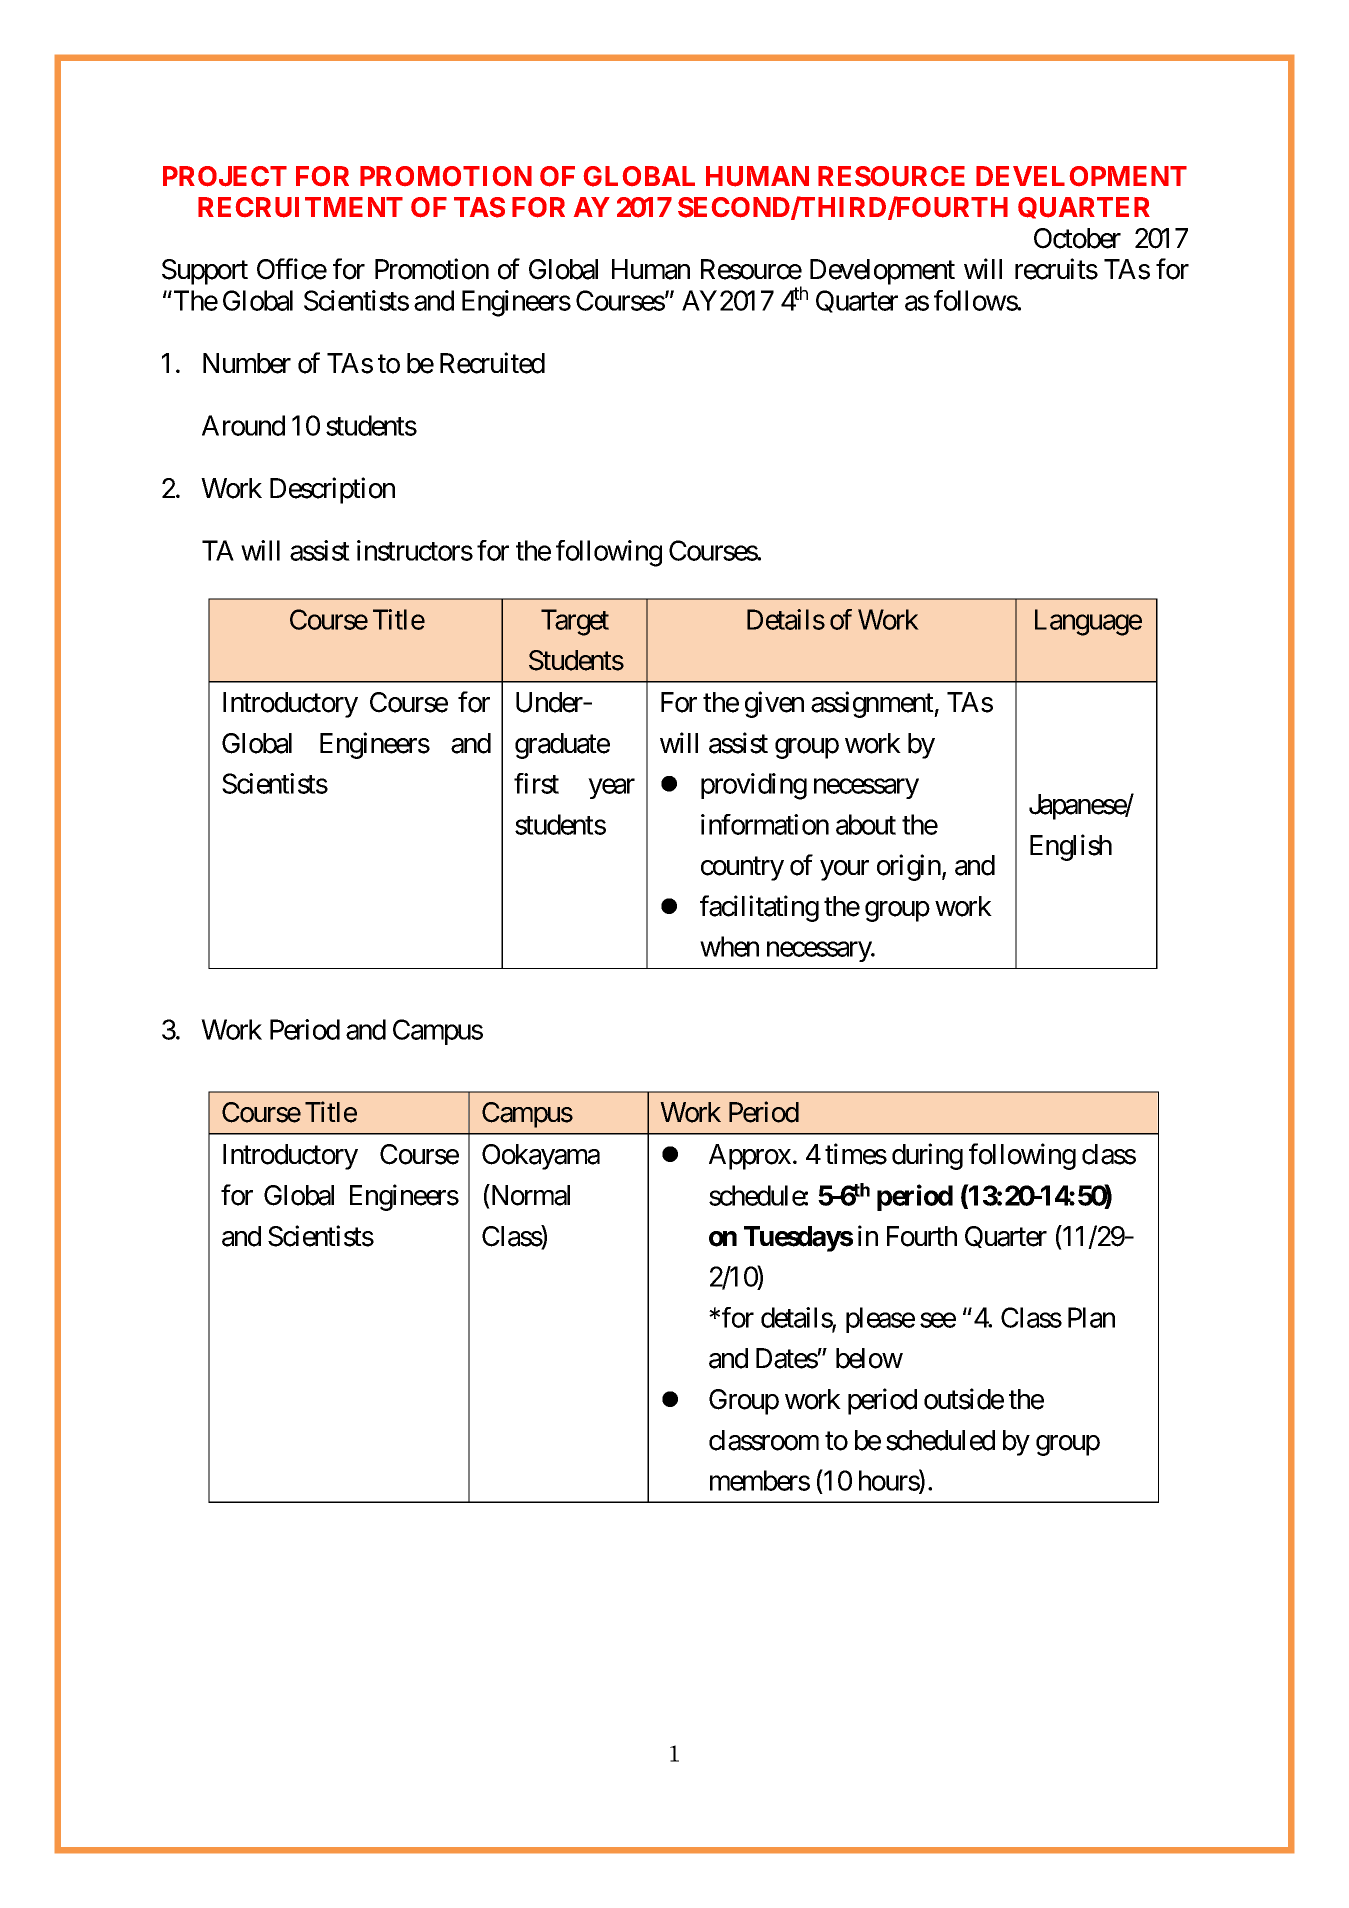 The width and height of the screenshot is (1349, 1908). Describe the element at coordinates (300, 207) in the screenshot. I see `RECRUITMENT` at that location.
